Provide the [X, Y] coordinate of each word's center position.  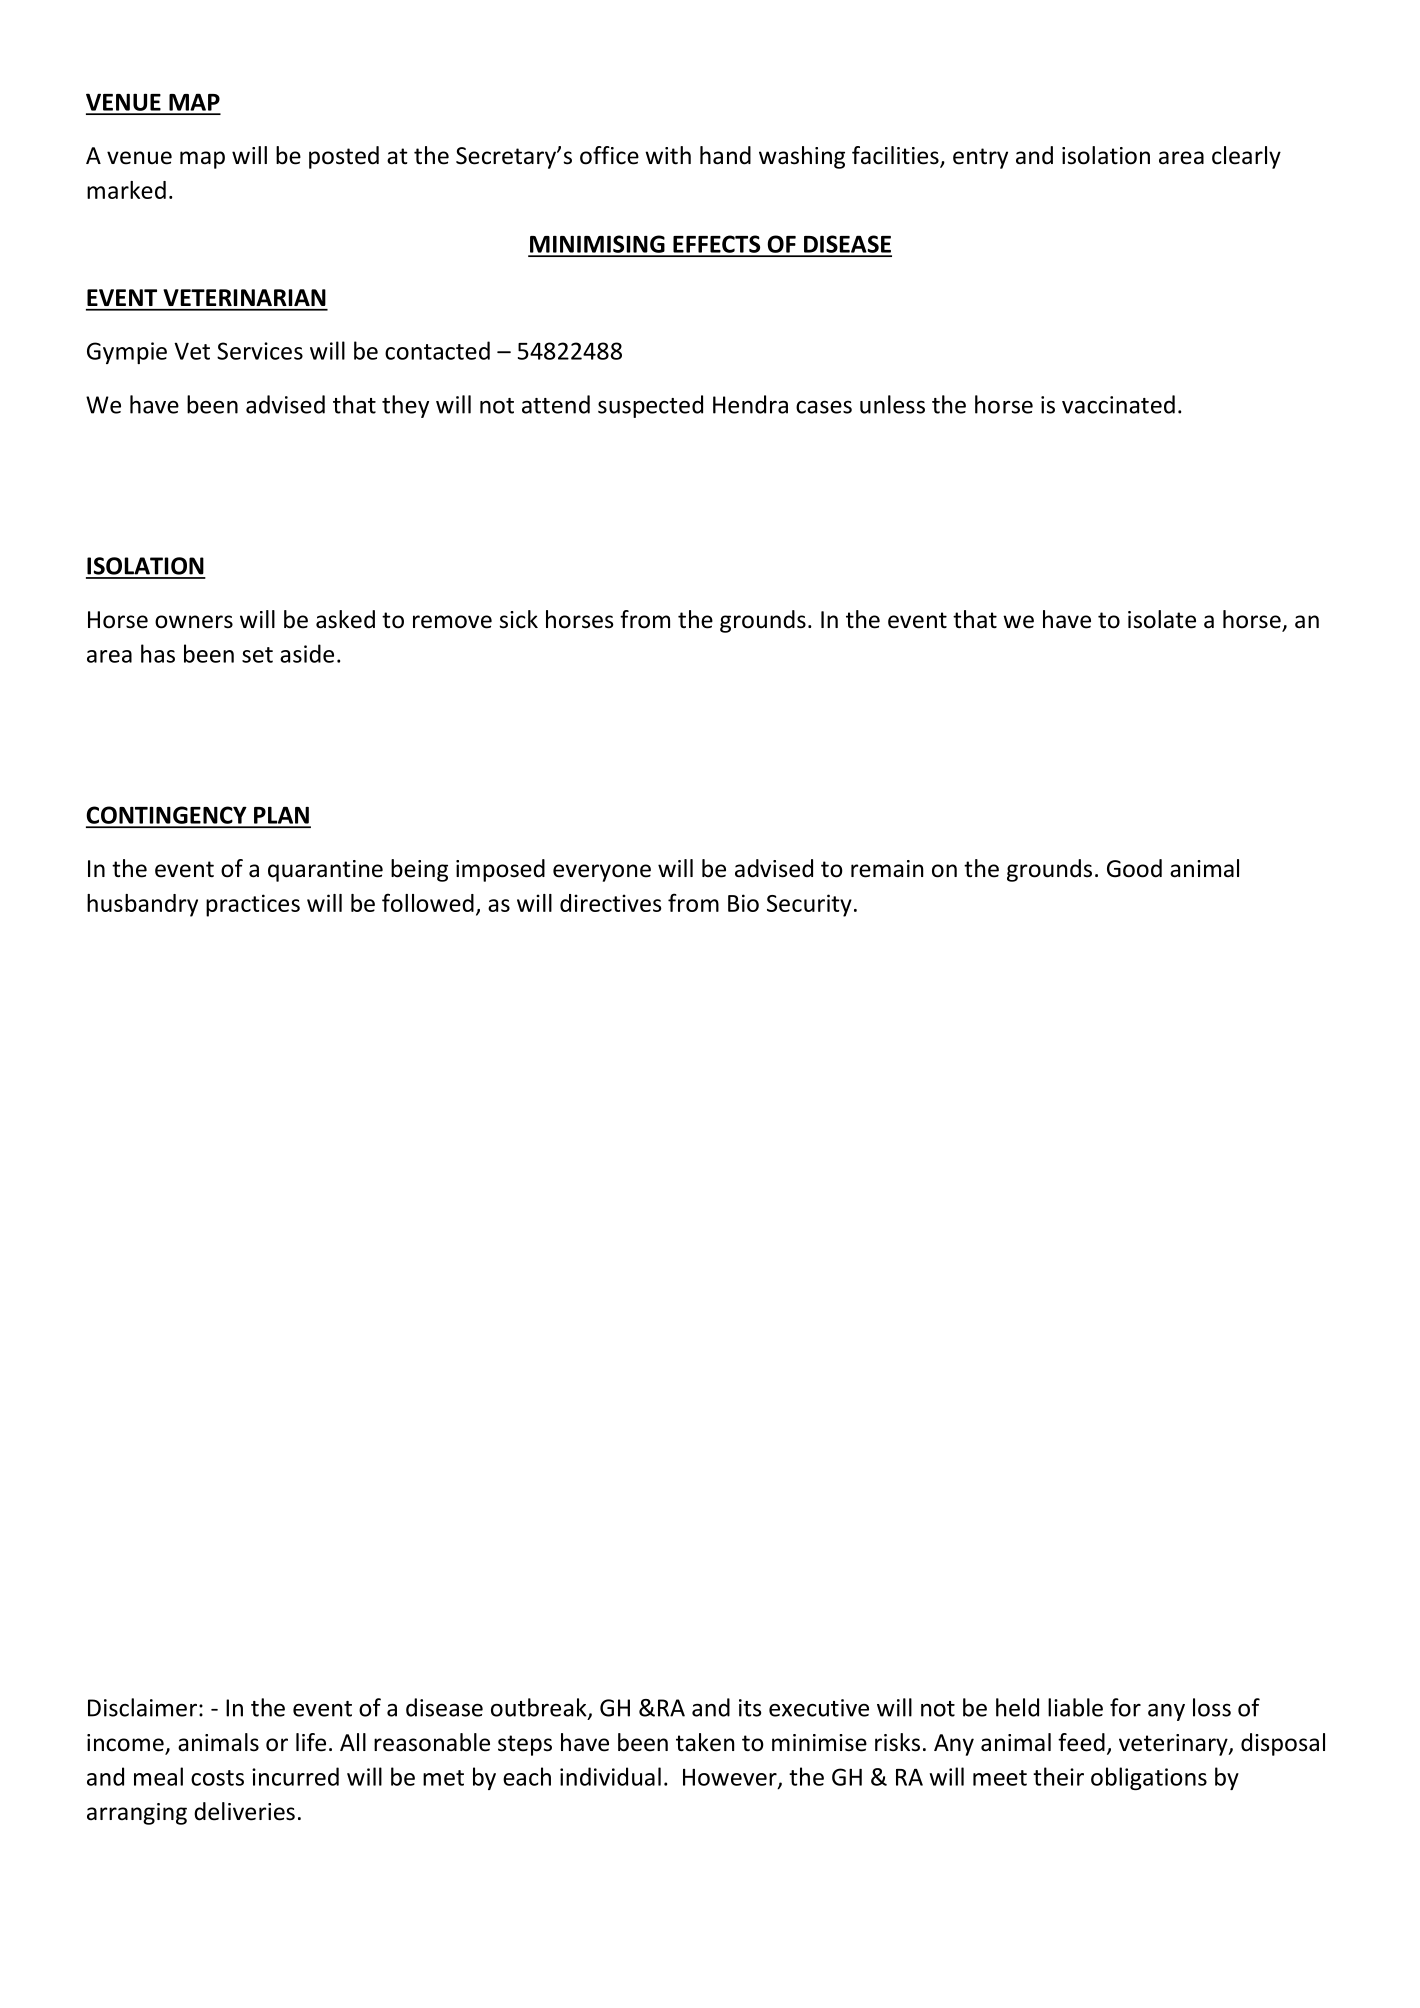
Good [1134, 868]
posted [344, 157]
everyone [602, 873]
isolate [1162, 619]
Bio [743, 903]
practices [253, 905]
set [257, 655]
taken [705, 1742]
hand [725, 155]
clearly [1246, 157]
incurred [295, 1776]
